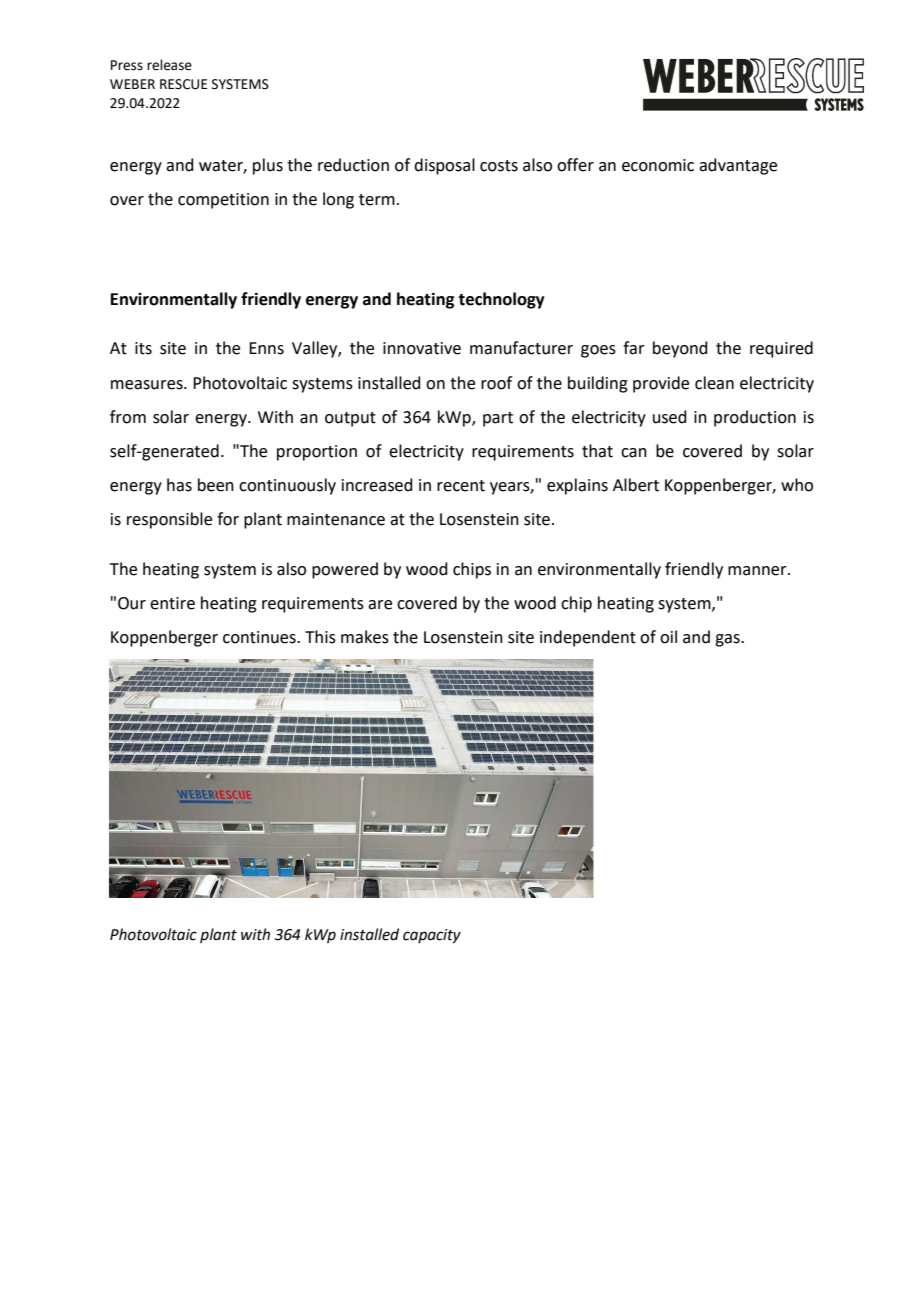 The image size is (924, 1308). Describe the element at coordinates (728, 640) in the page. I see `gas` at that location.
